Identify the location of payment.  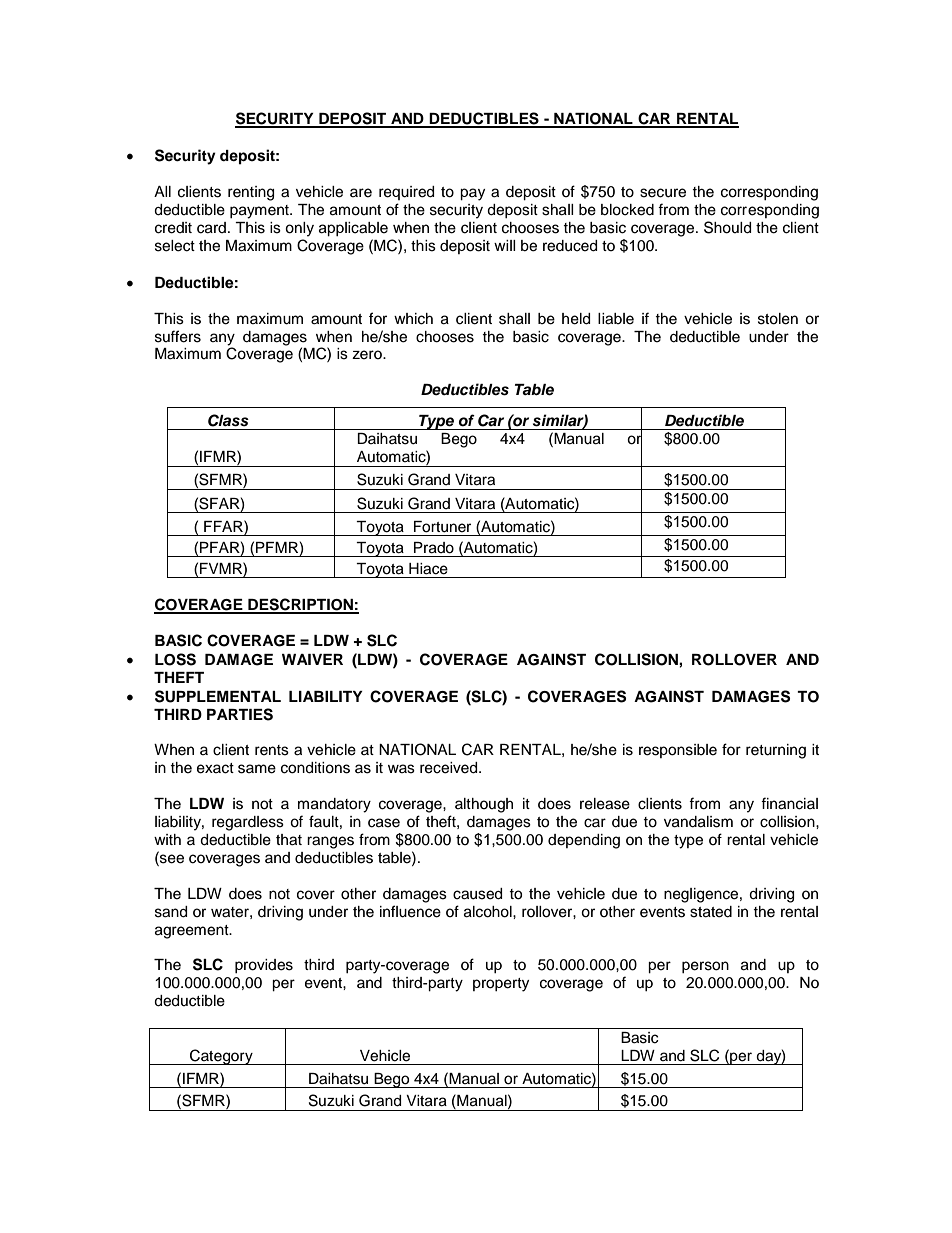
(260, 212).
